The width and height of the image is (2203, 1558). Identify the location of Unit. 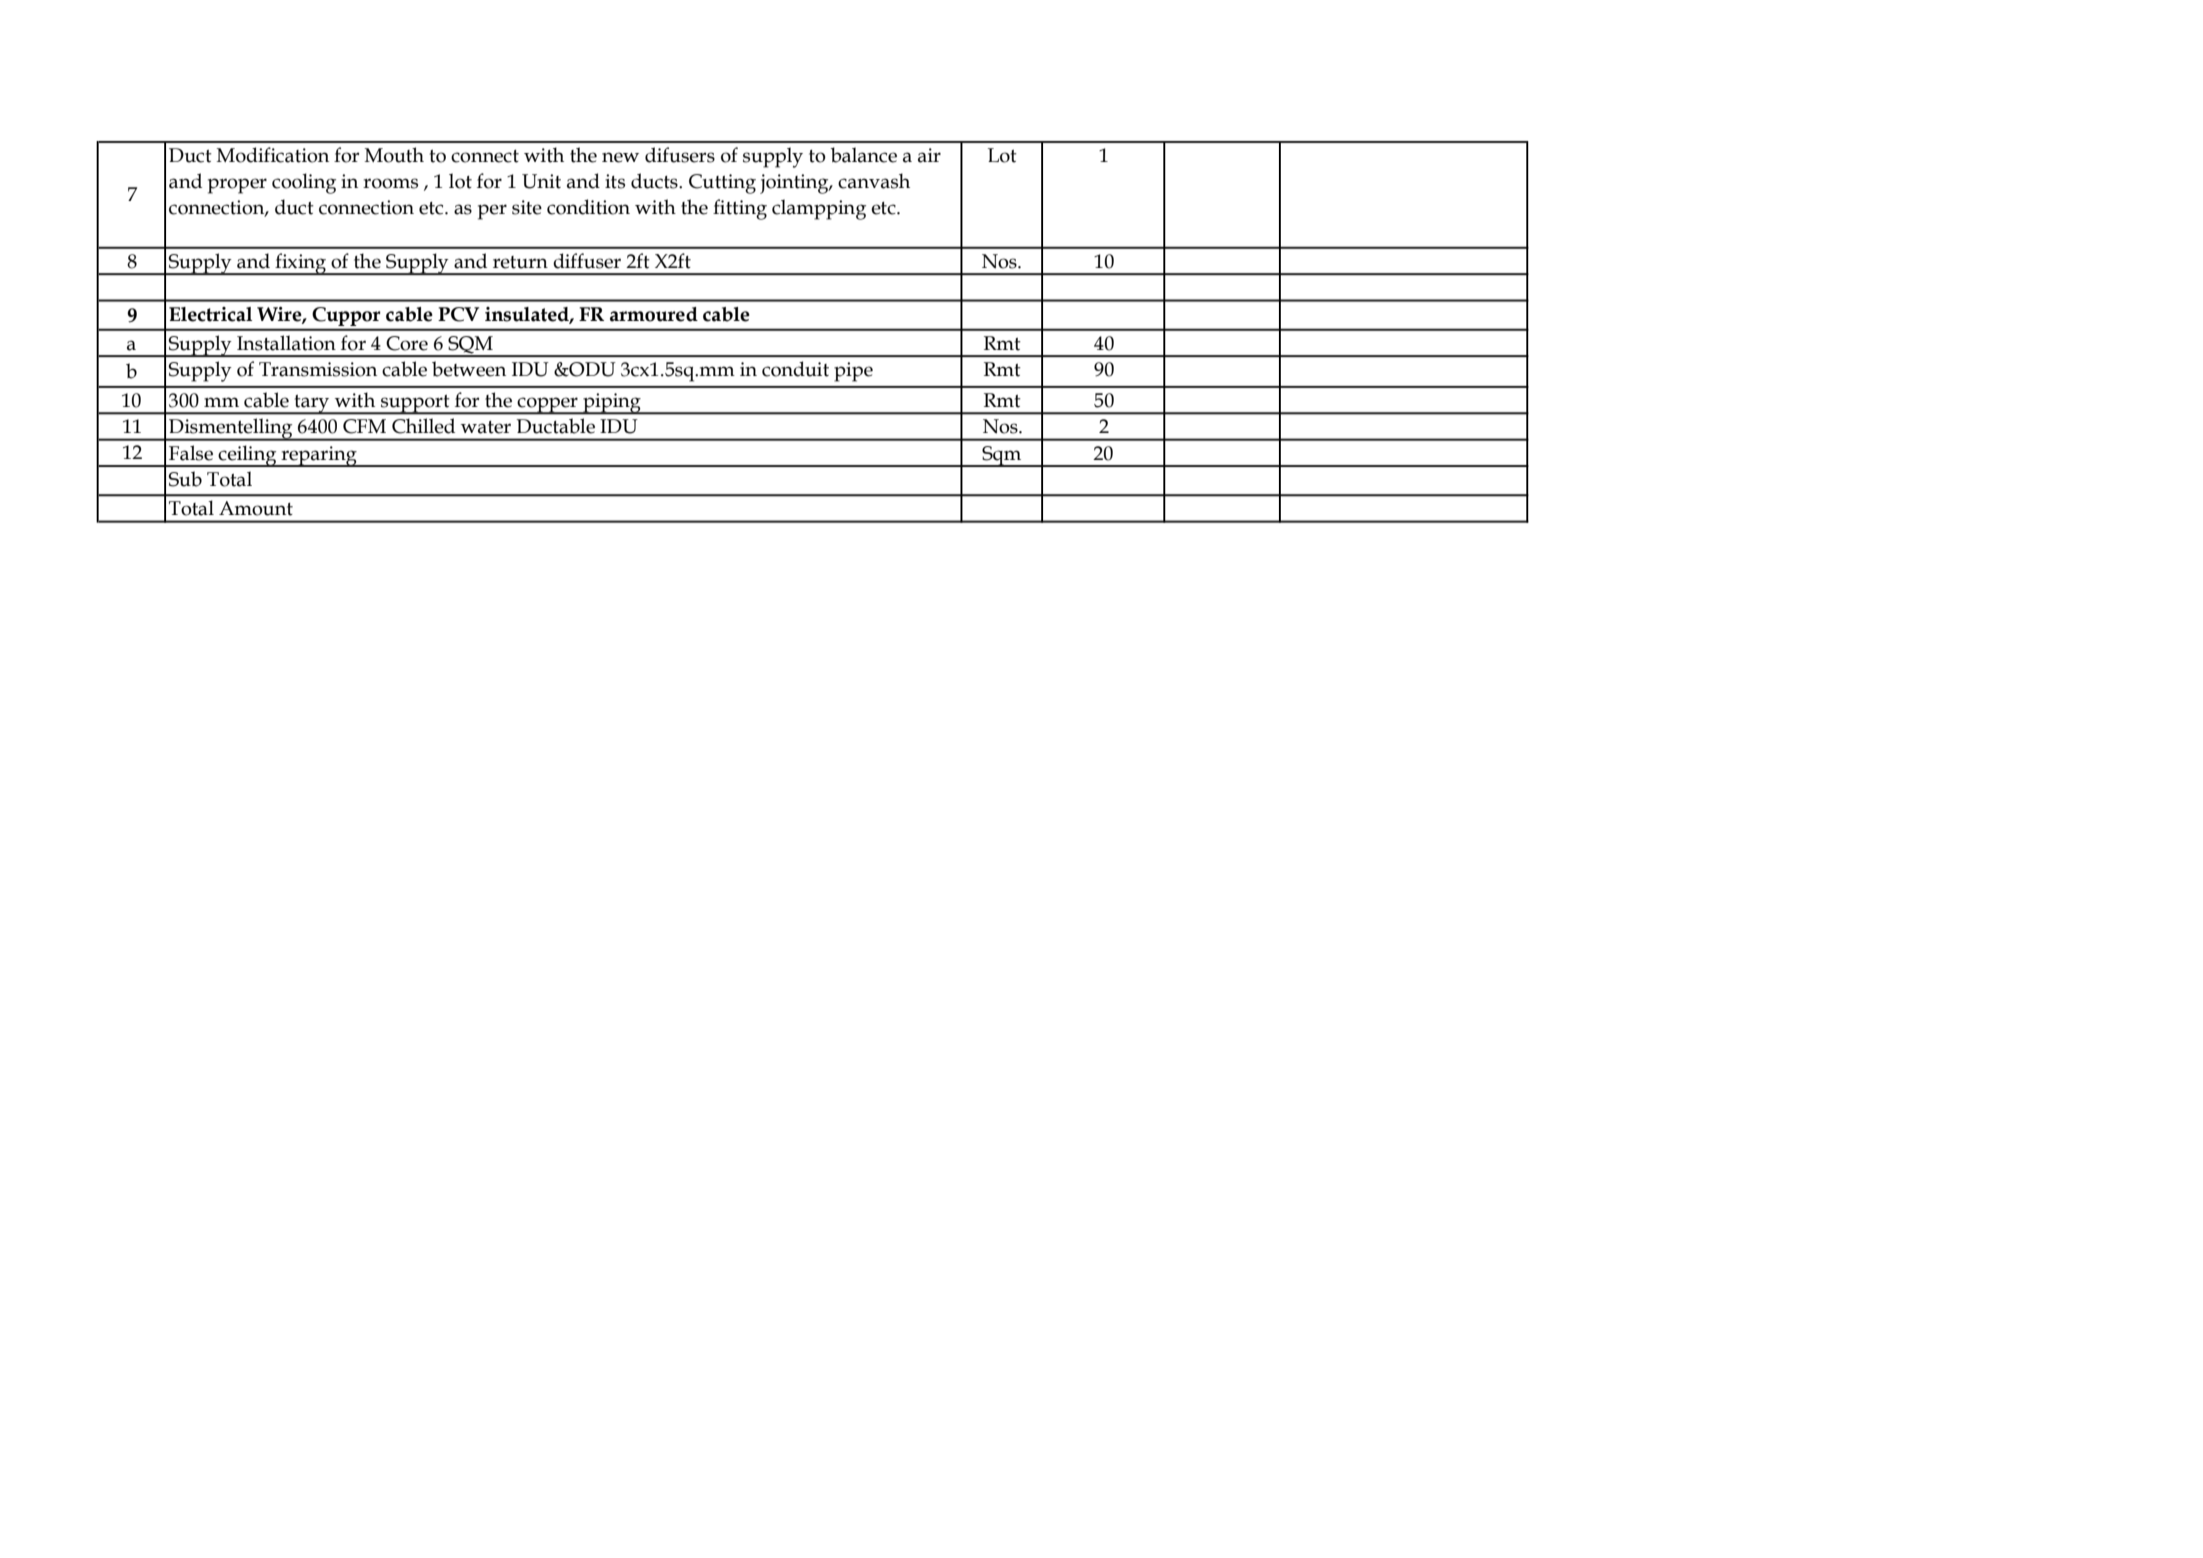
(541, 181).
